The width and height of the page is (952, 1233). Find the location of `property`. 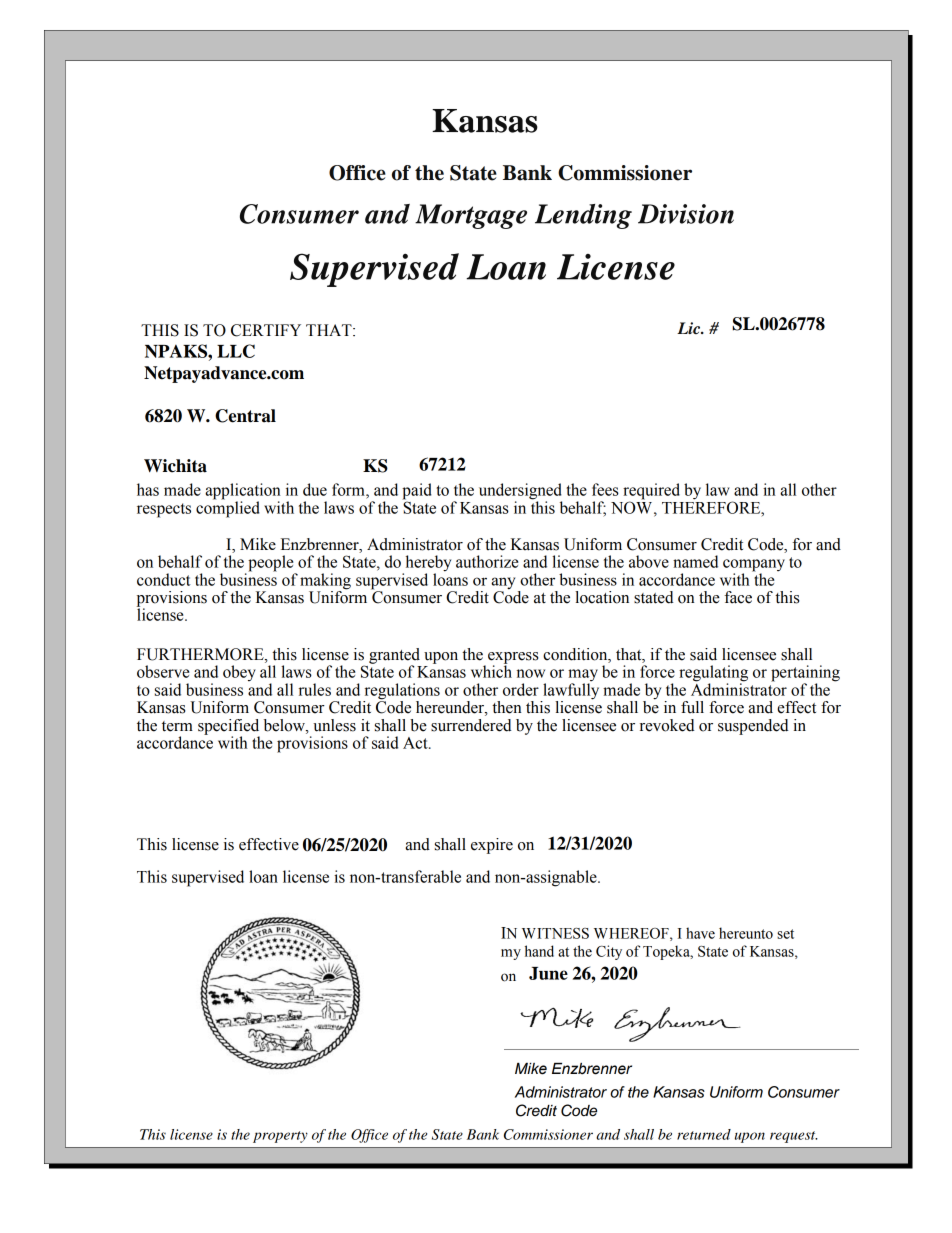

property is located at coordinates (280, 1137).
